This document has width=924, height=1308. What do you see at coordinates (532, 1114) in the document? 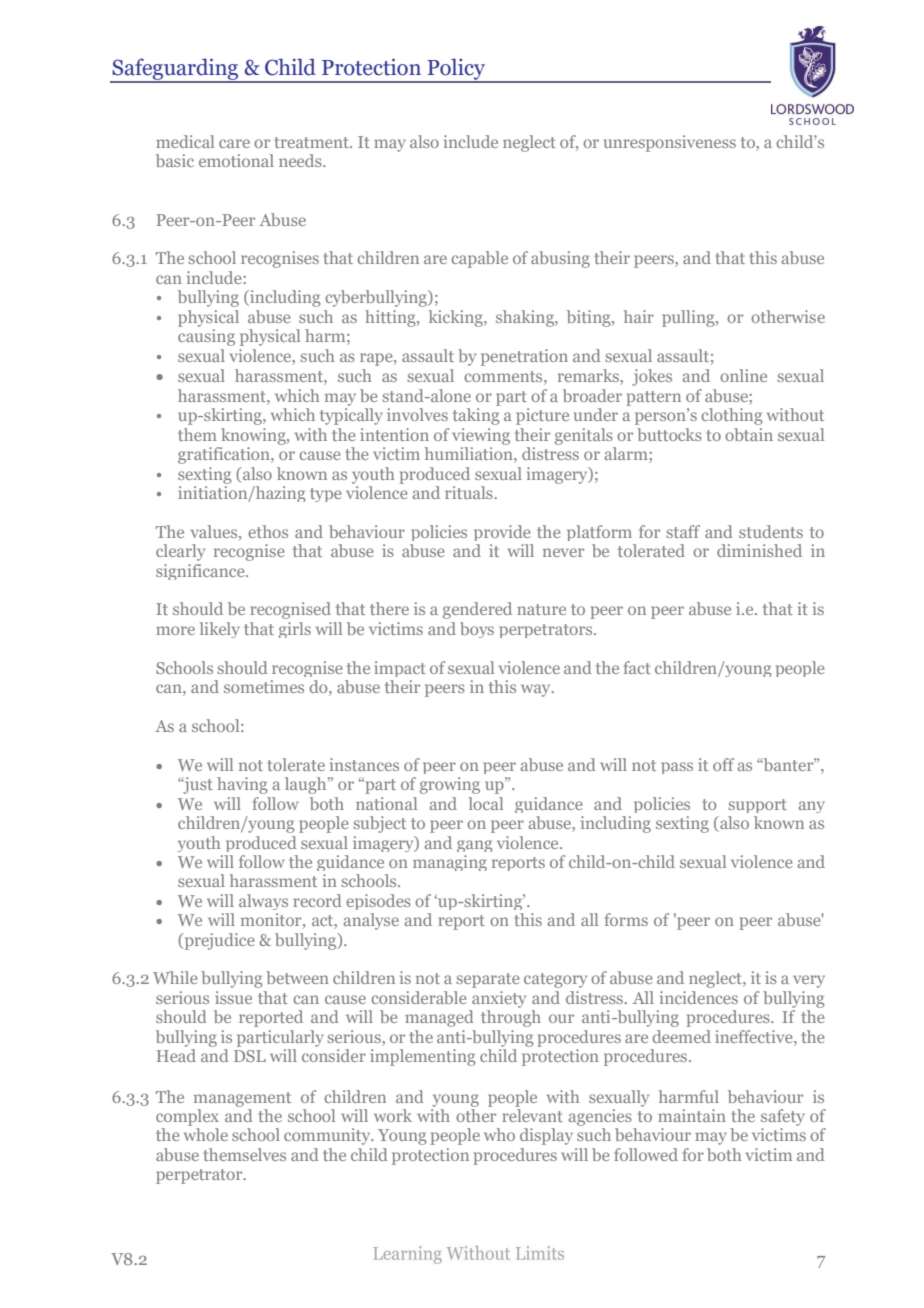
I see `relevant` at bounding box center [532, 1114].
